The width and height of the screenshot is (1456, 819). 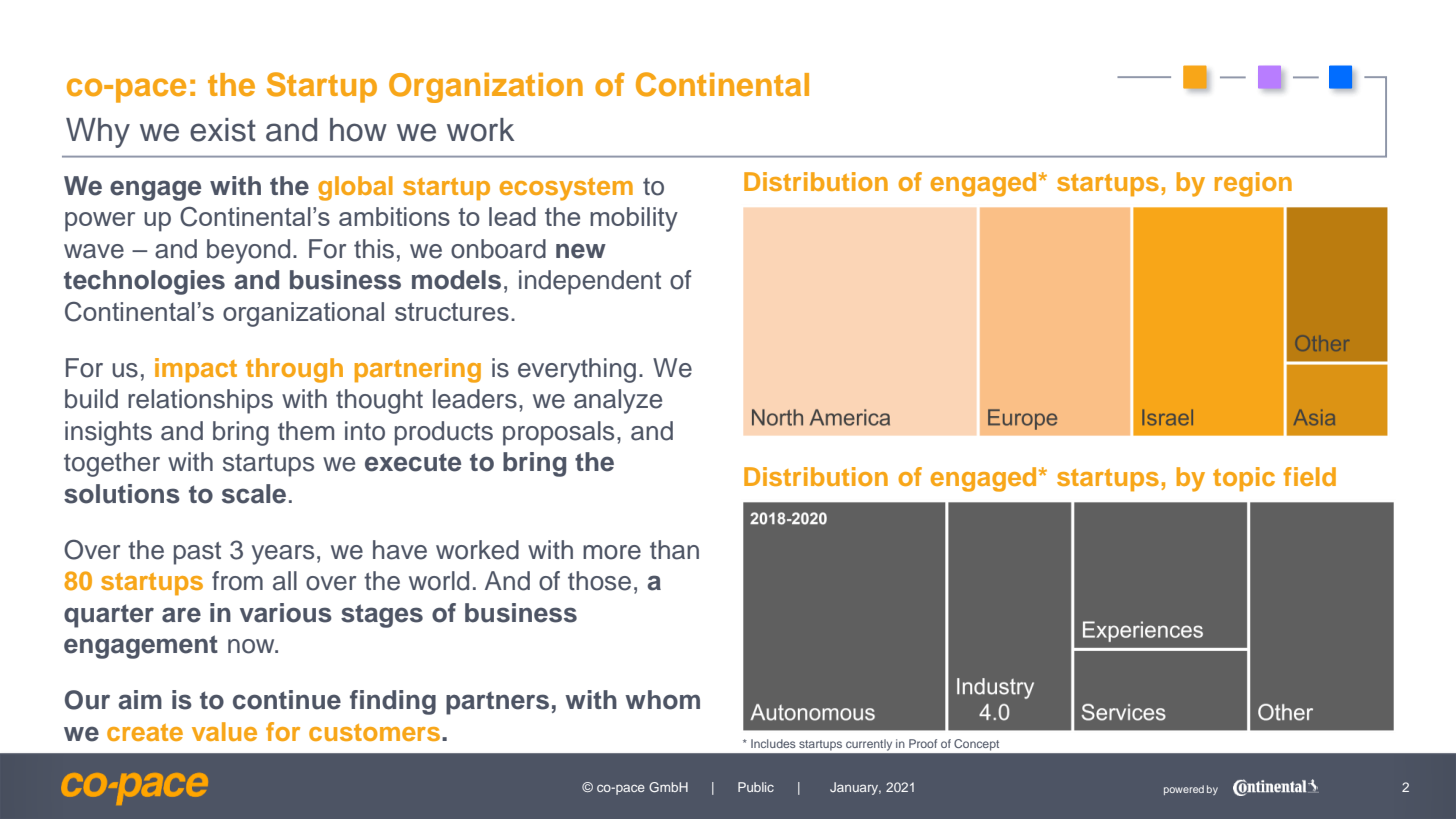 What do you see at coordinates (581, 251) in the screenshot?
I see `new` at bounding box center [581, 251].
